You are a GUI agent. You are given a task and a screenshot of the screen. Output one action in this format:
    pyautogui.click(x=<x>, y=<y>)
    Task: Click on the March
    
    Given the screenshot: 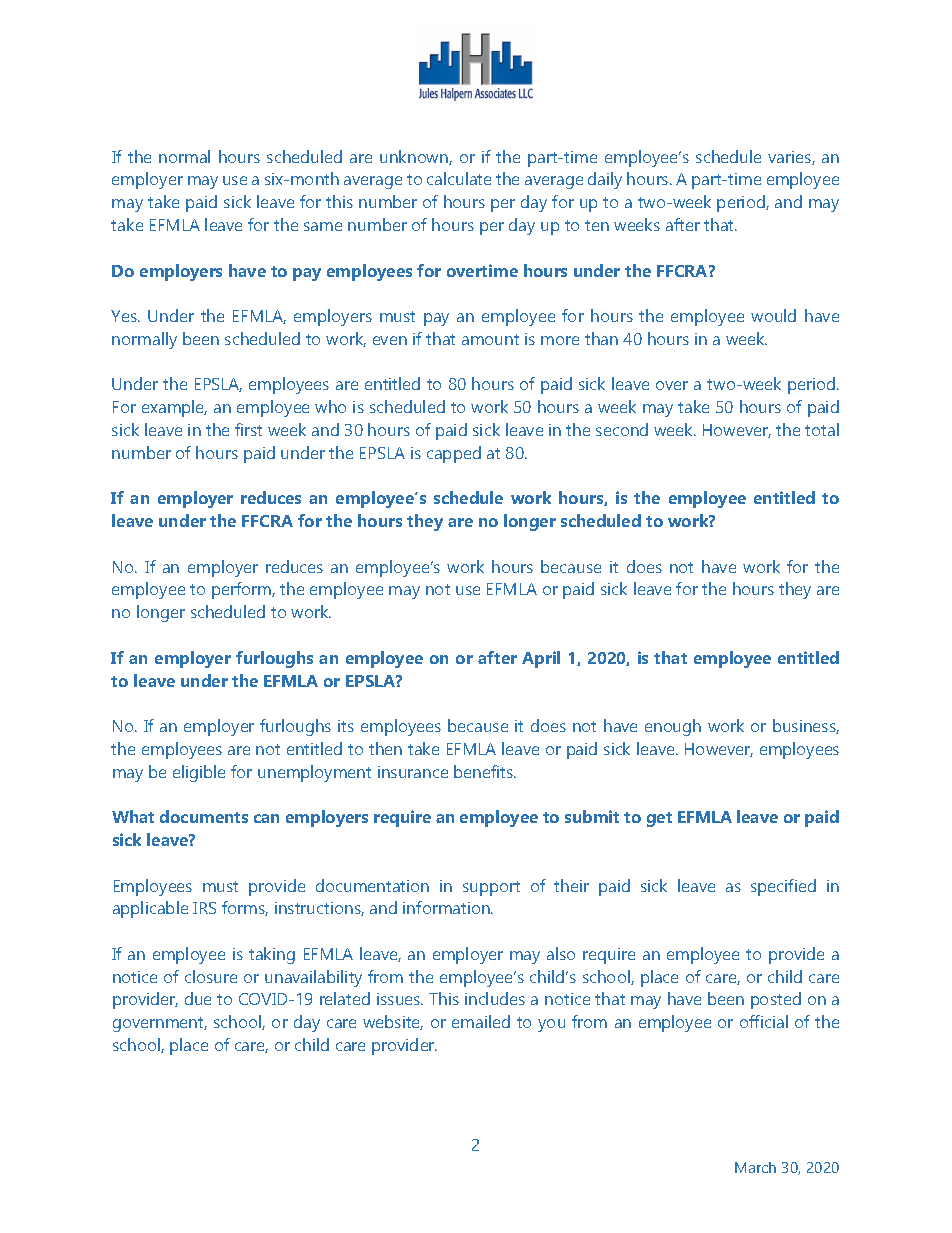 What is the action you would take?
    pyautogui.click(x=755, y=1167)
